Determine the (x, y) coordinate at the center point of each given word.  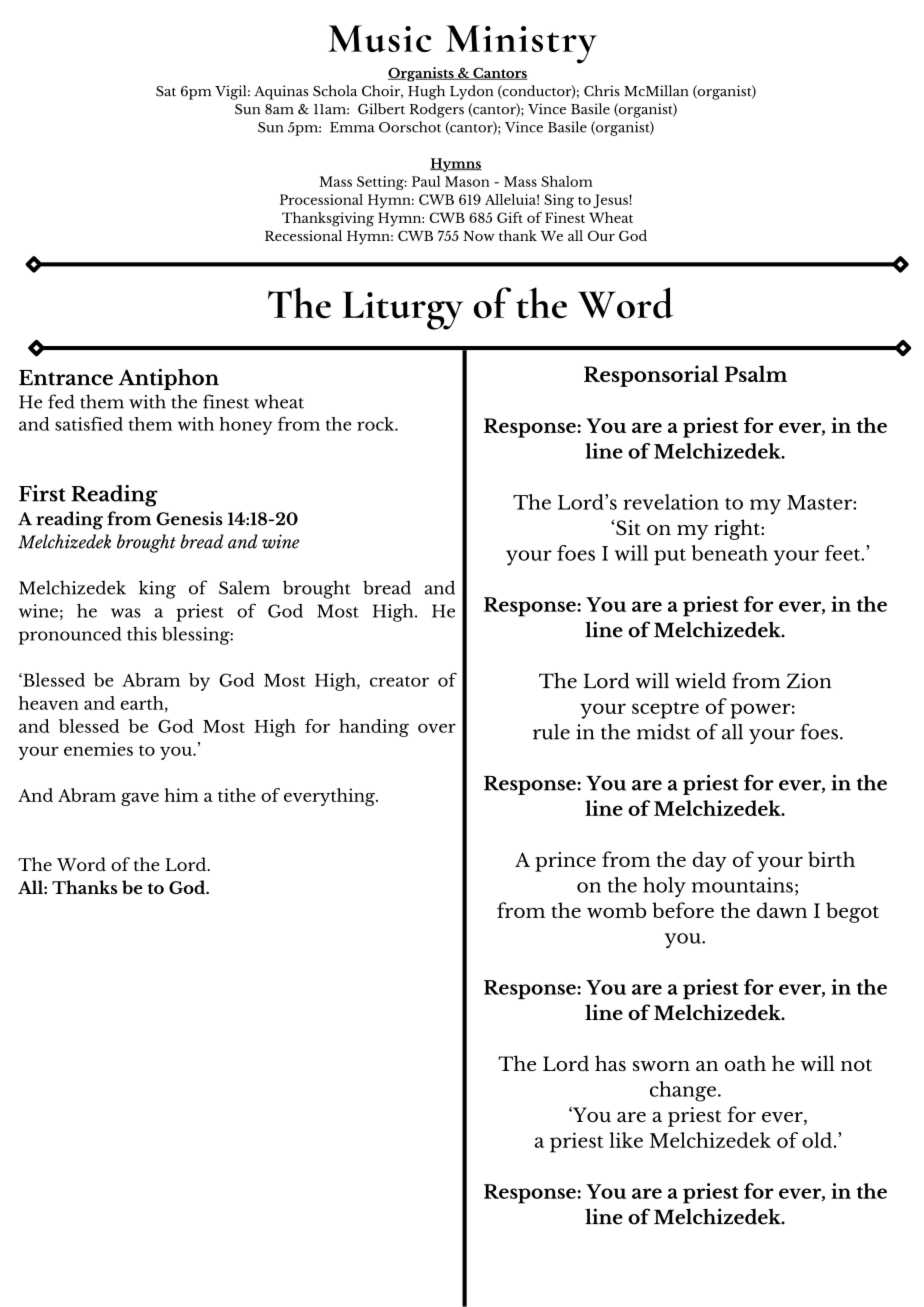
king (157, 589)
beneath (730, 553)
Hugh (426, 92)
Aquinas (281, 92)
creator (399, 681)
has (610, 1063)
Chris (602, 91)
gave (140, 799)
